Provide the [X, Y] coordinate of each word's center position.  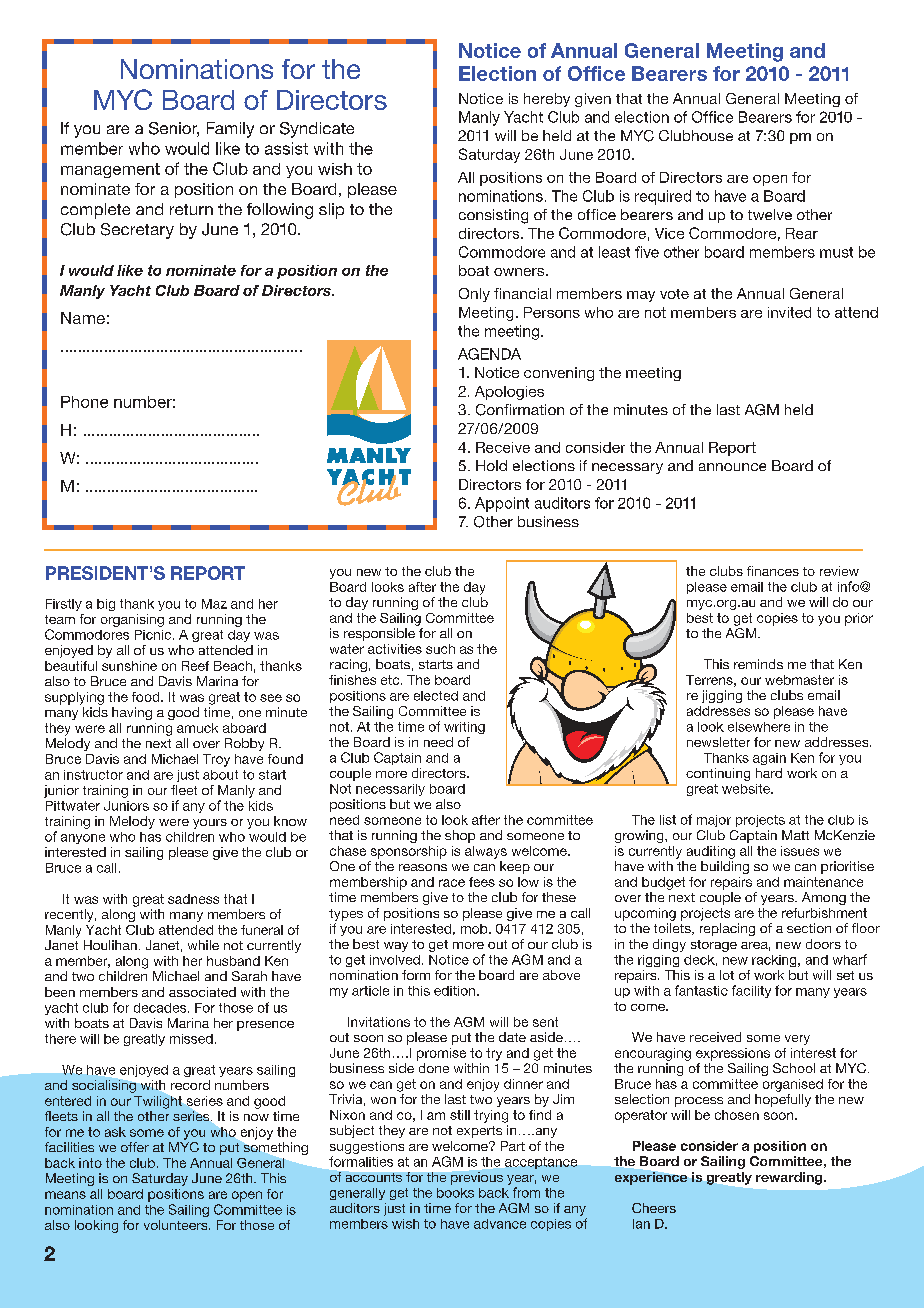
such [440, 649]
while [203, 945]
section [809, 928]
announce [732, 467]
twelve [770, 214]
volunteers [177, 1225]
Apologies [509, 393]
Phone [84, 402]
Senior [174, 129]
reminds [758, 664]
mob [475, 929]
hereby [547, 100]
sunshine [129, 666]
